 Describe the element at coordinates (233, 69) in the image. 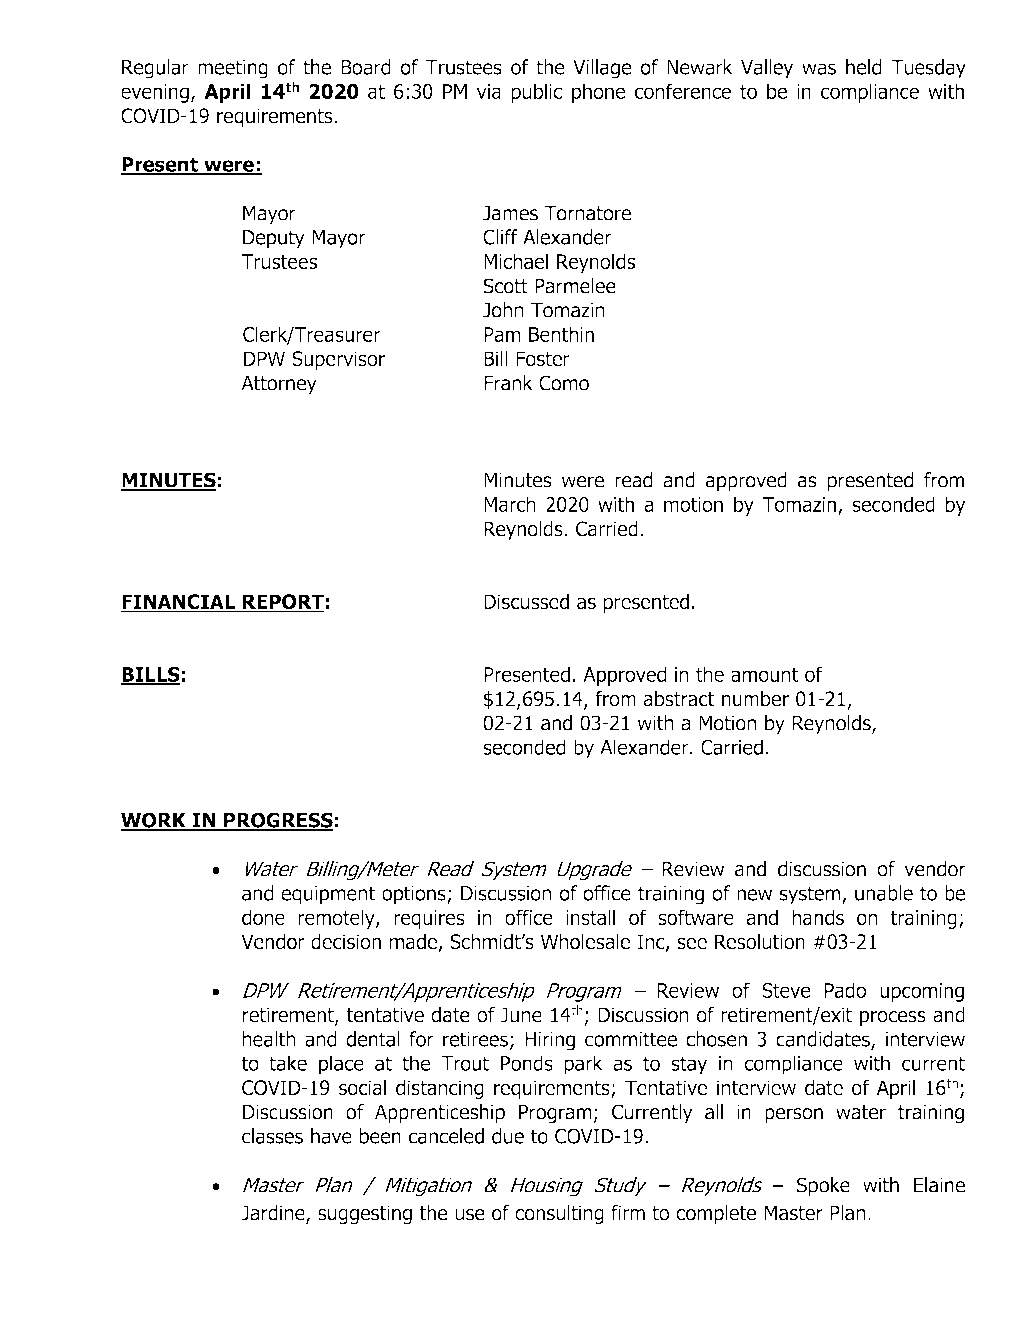

I see `meeting` at that location.
